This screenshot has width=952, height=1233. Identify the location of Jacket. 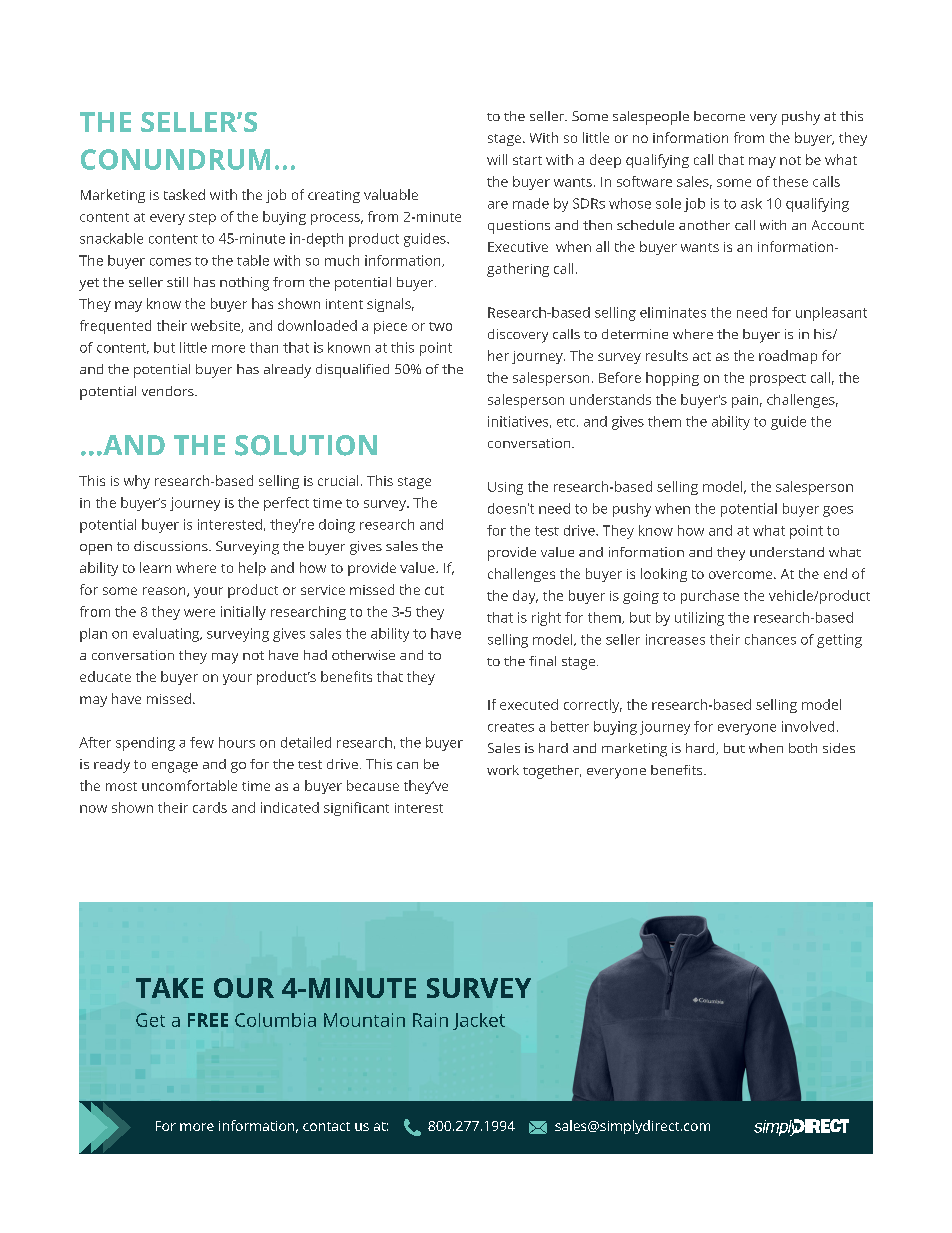
(479, 1021).
